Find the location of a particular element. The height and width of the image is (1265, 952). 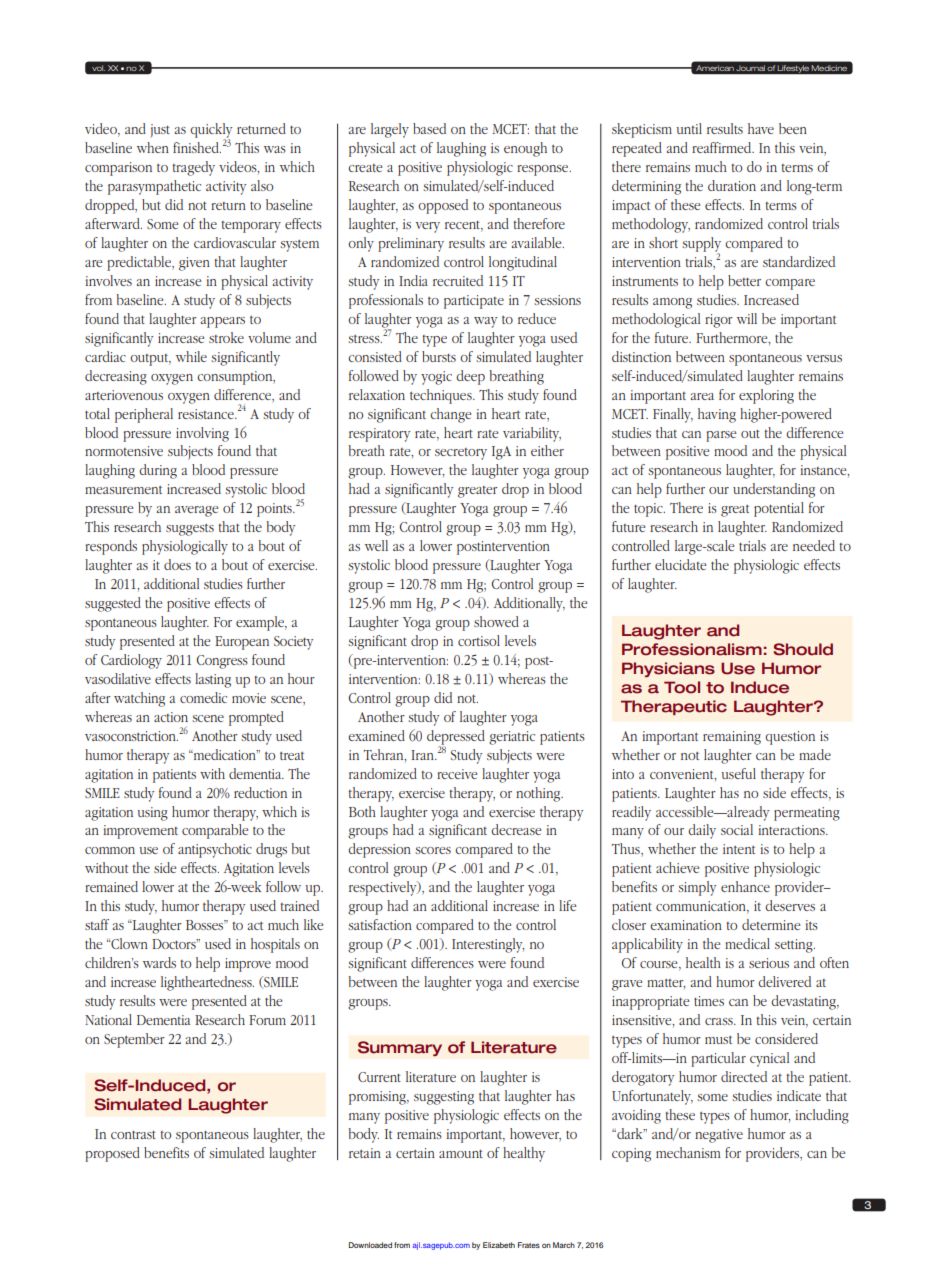

proposed is located at coordinates (112, 1154).
